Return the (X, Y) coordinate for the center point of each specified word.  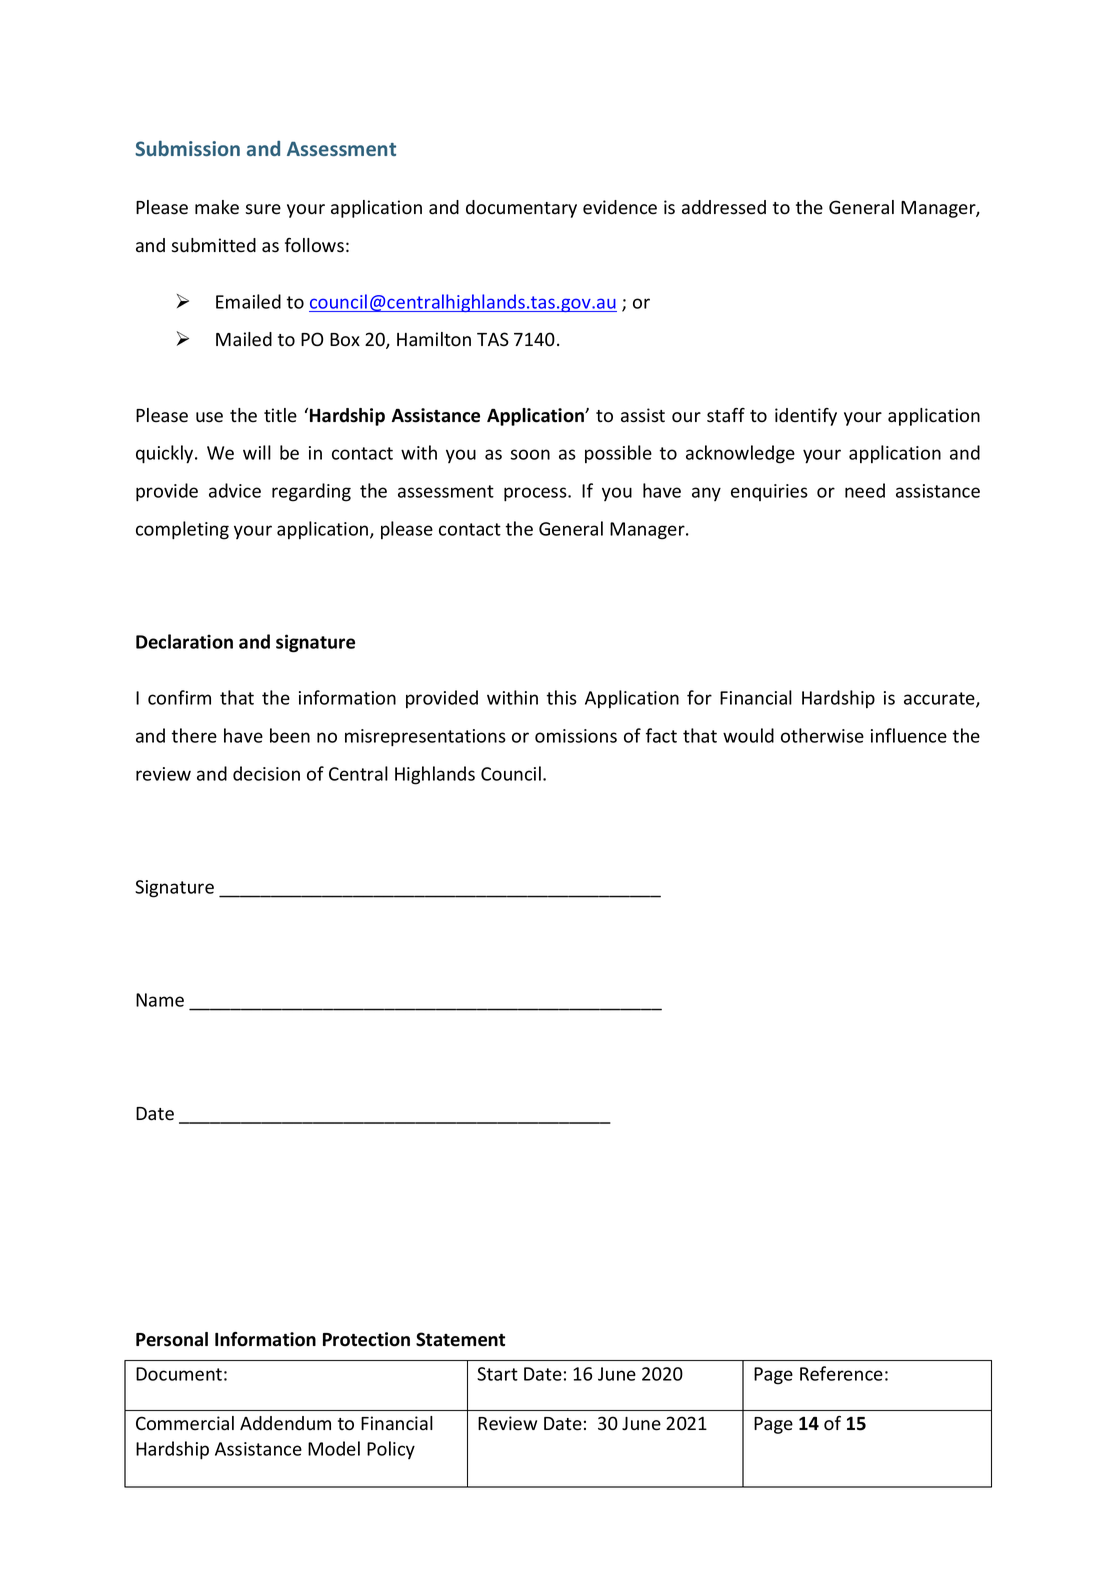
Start (497, 1374)
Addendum (285, 1423)
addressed (724, 207)
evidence (620, 207)
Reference (841, 1373)
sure (263, 209)
